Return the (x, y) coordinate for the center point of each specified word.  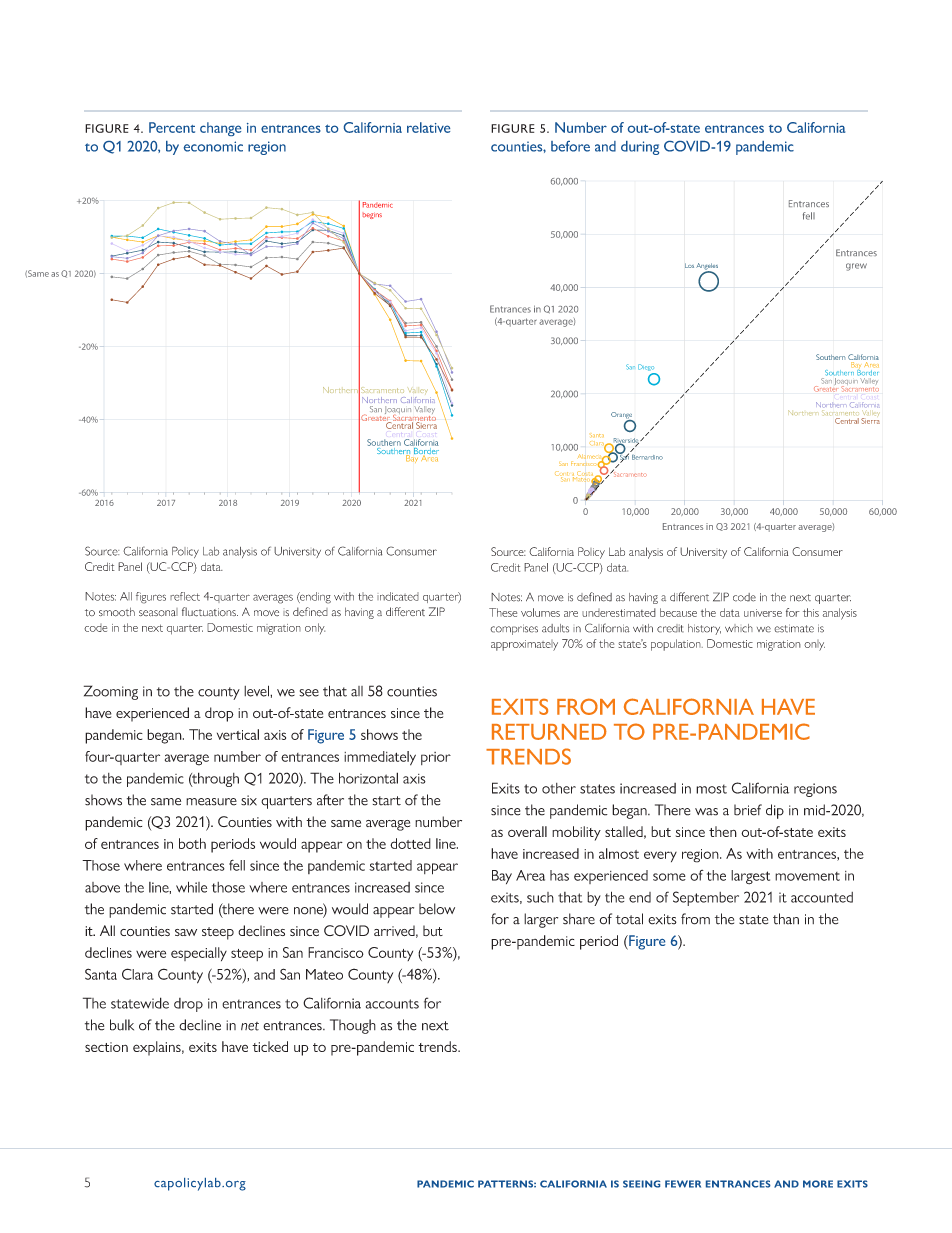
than (786, 919)
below (437, 909)
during (640, 148)
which (739, 628)
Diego (646, 367)
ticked (270, 1046)
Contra (564, 474)
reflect (185, 596)
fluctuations (210, 612)
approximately (524, 645)
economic (213, 146)
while (191, 887)
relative (428, 127)
